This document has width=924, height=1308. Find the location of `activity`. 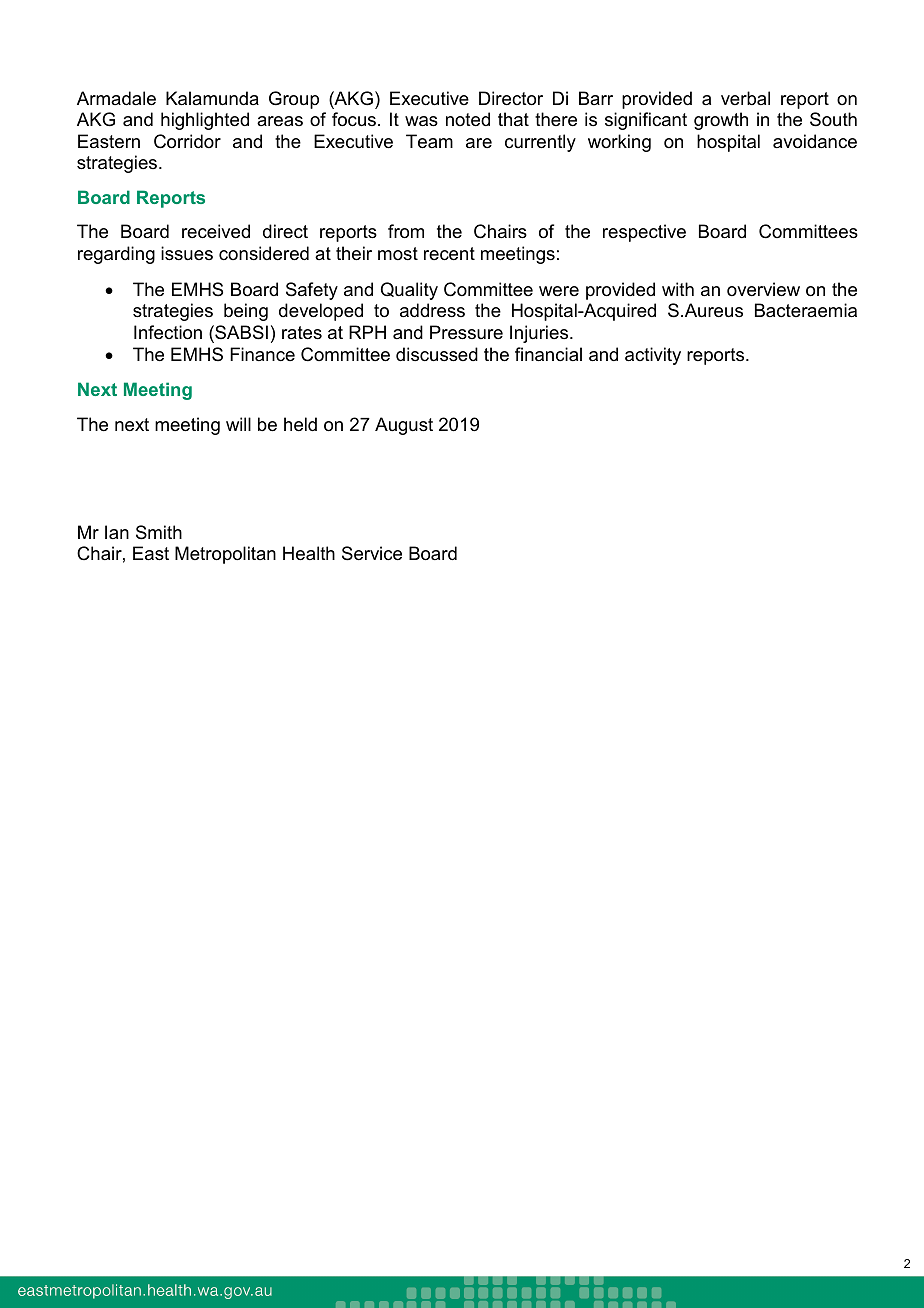

activity is located at coordinates (653, 356).
